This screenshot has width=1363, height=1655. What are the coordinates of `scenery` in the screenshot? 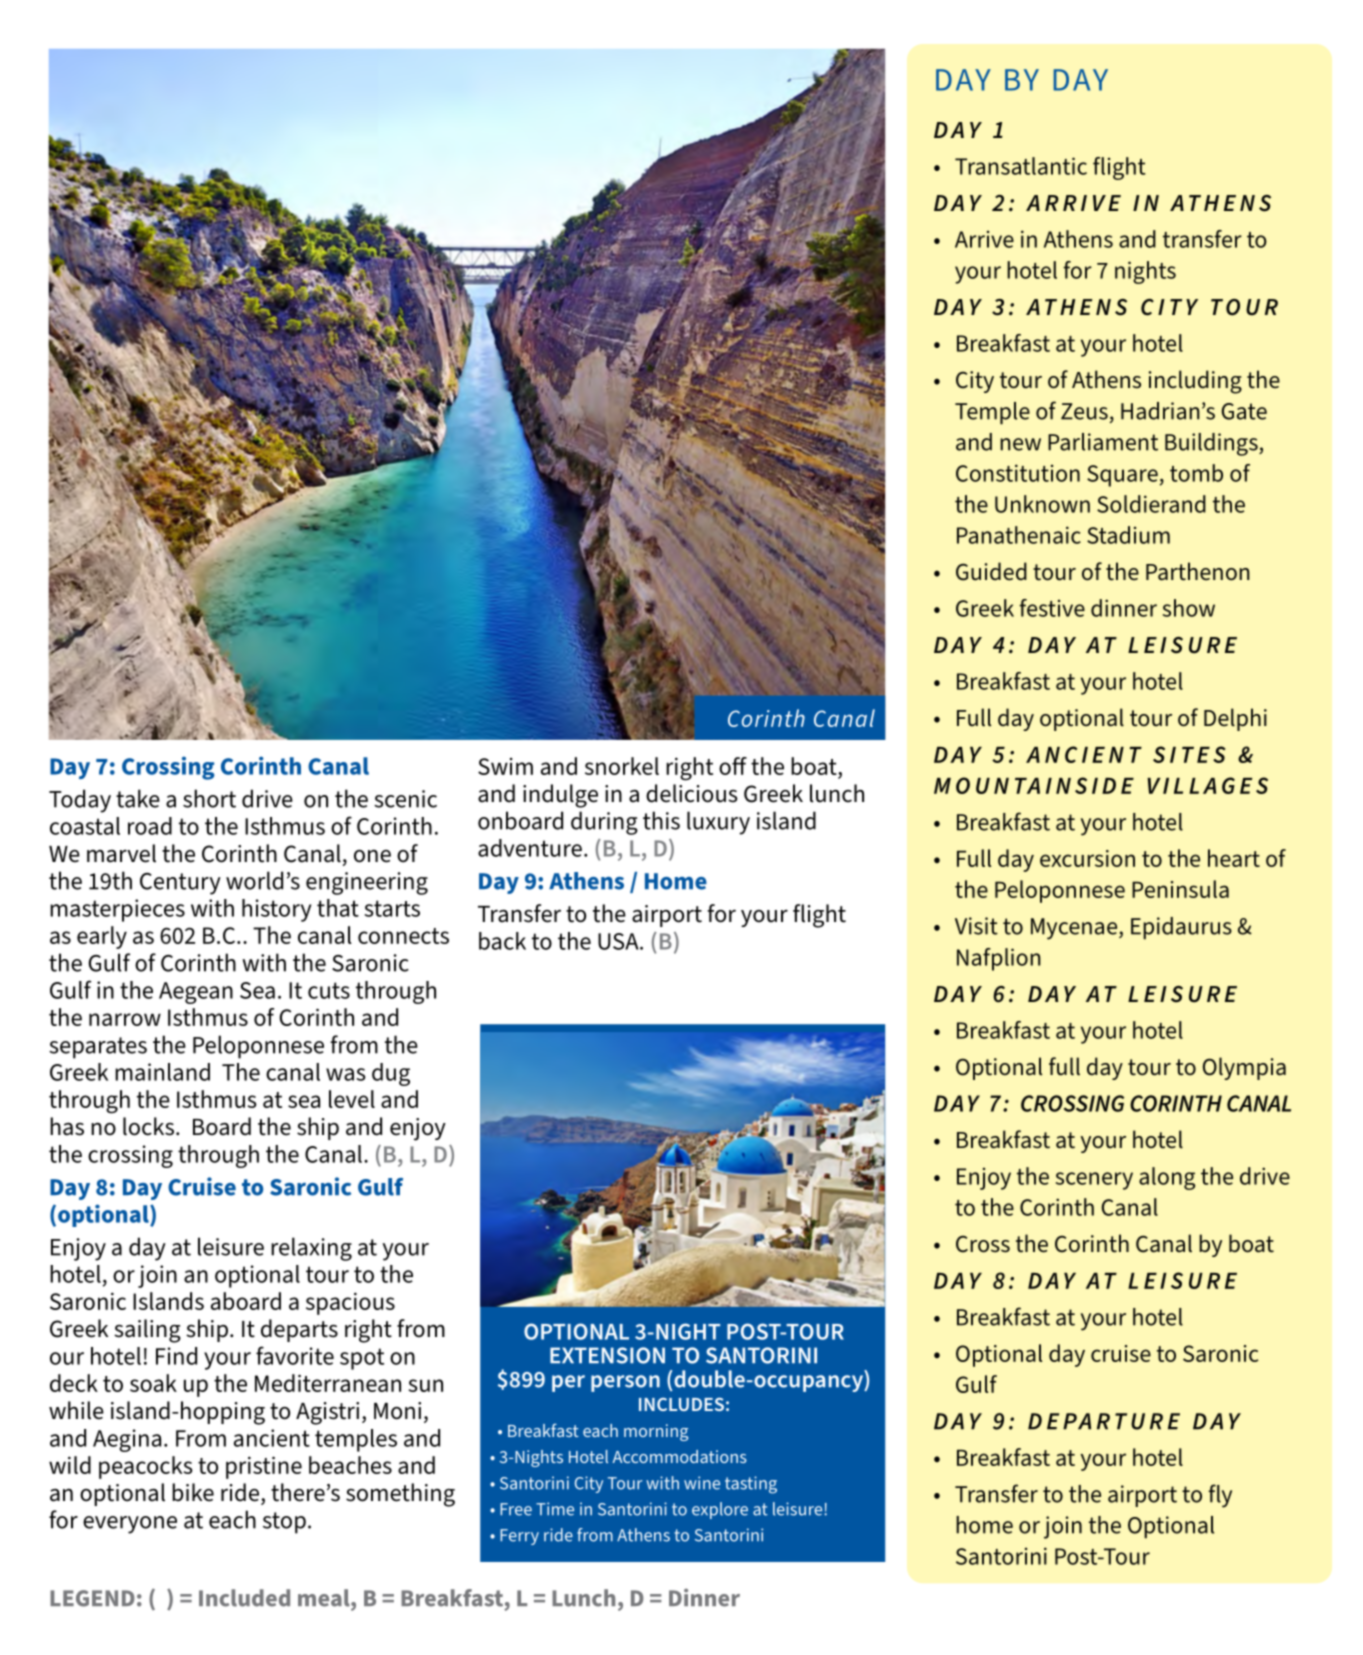 It's located at (1094, 1181).
